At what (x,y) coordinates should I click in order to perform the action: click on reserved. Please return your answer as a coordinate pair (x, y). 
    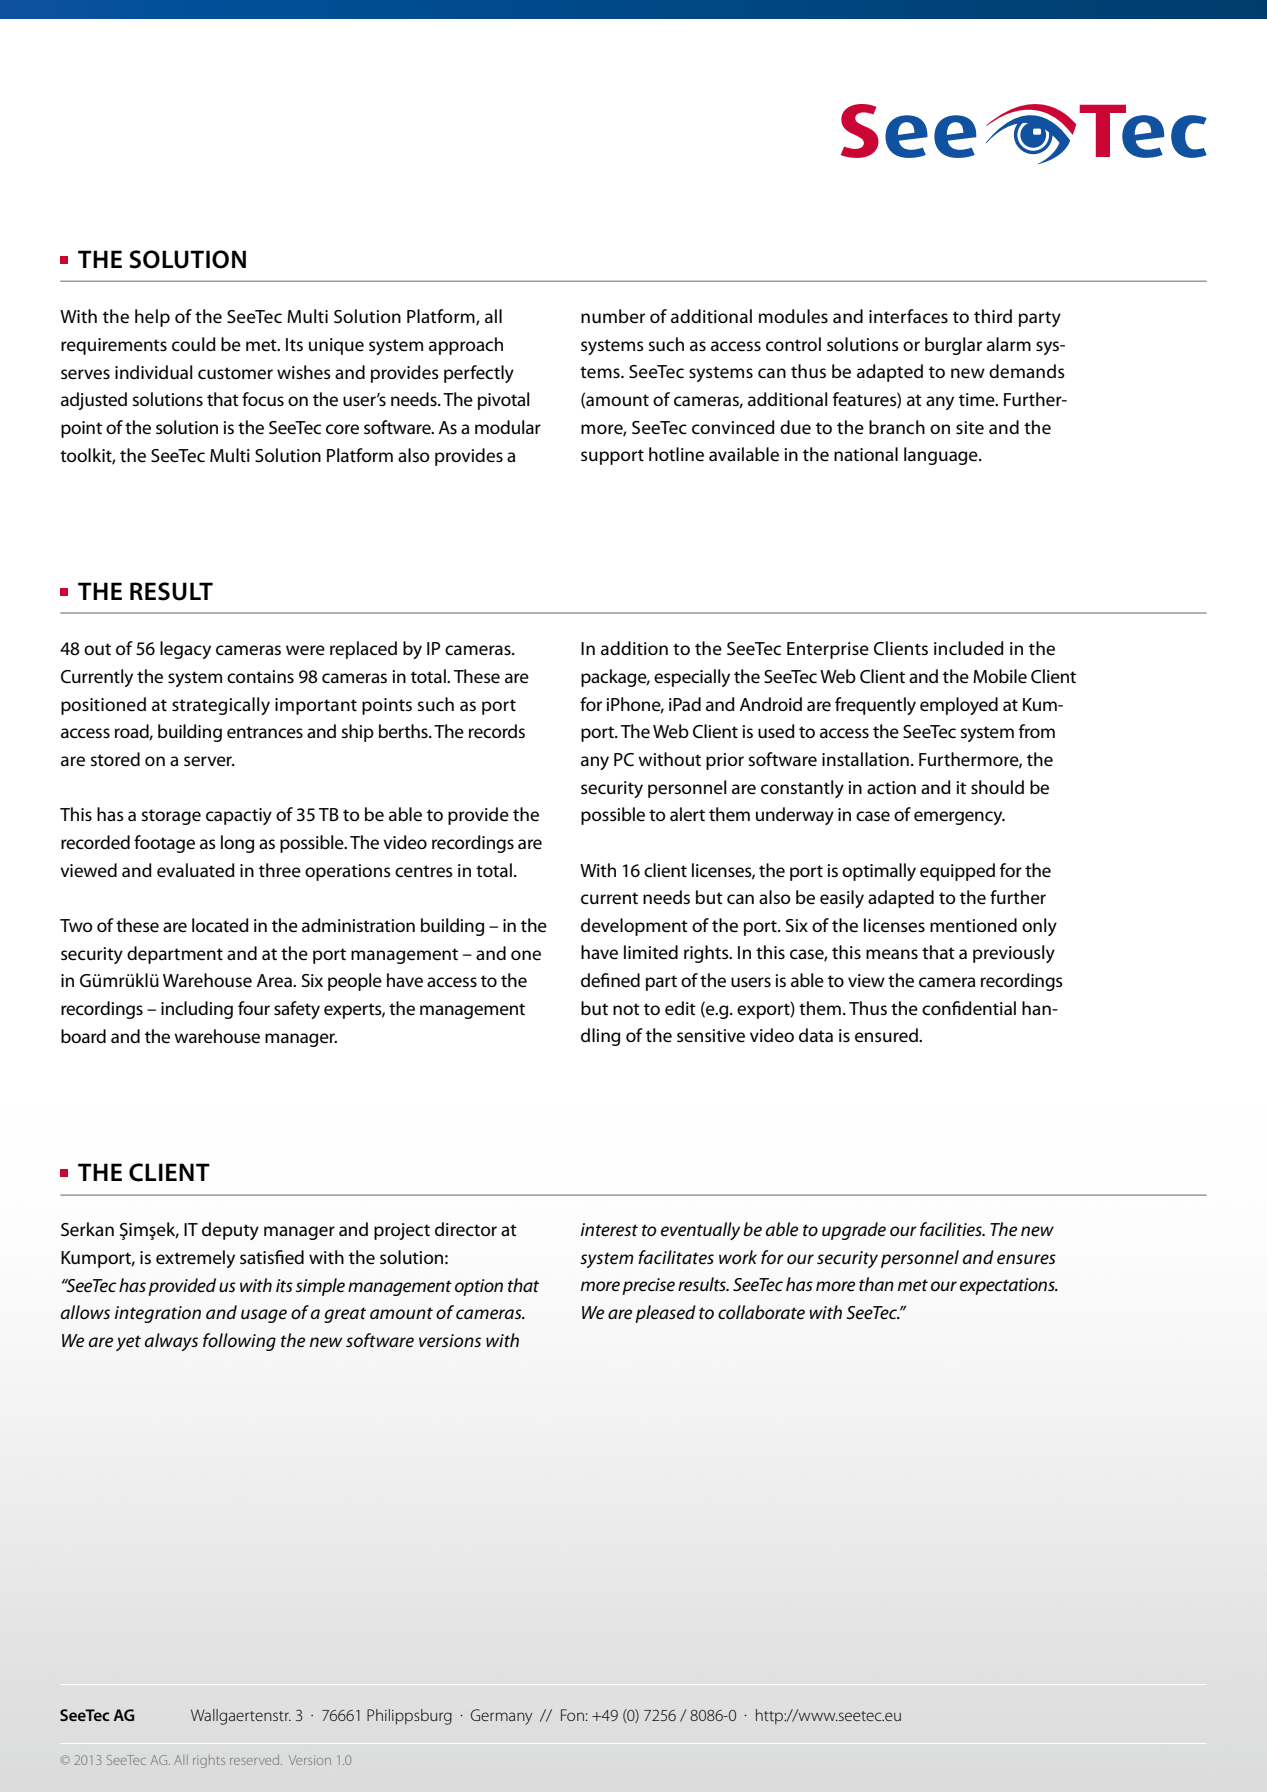
    Looking at the image, I should click on (256, 1760).
